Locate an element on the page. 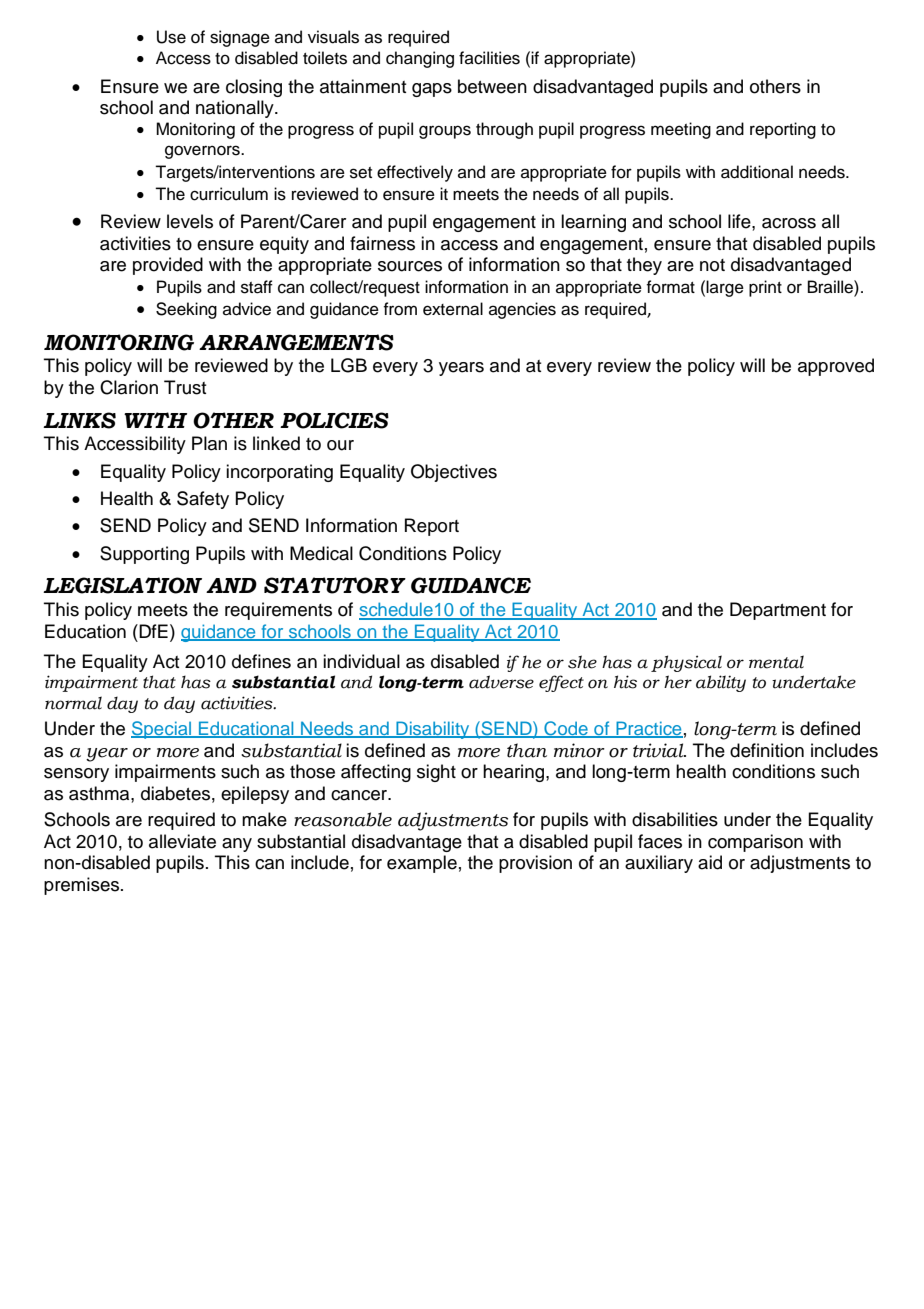  individual is located at coordinates (361, 661).
